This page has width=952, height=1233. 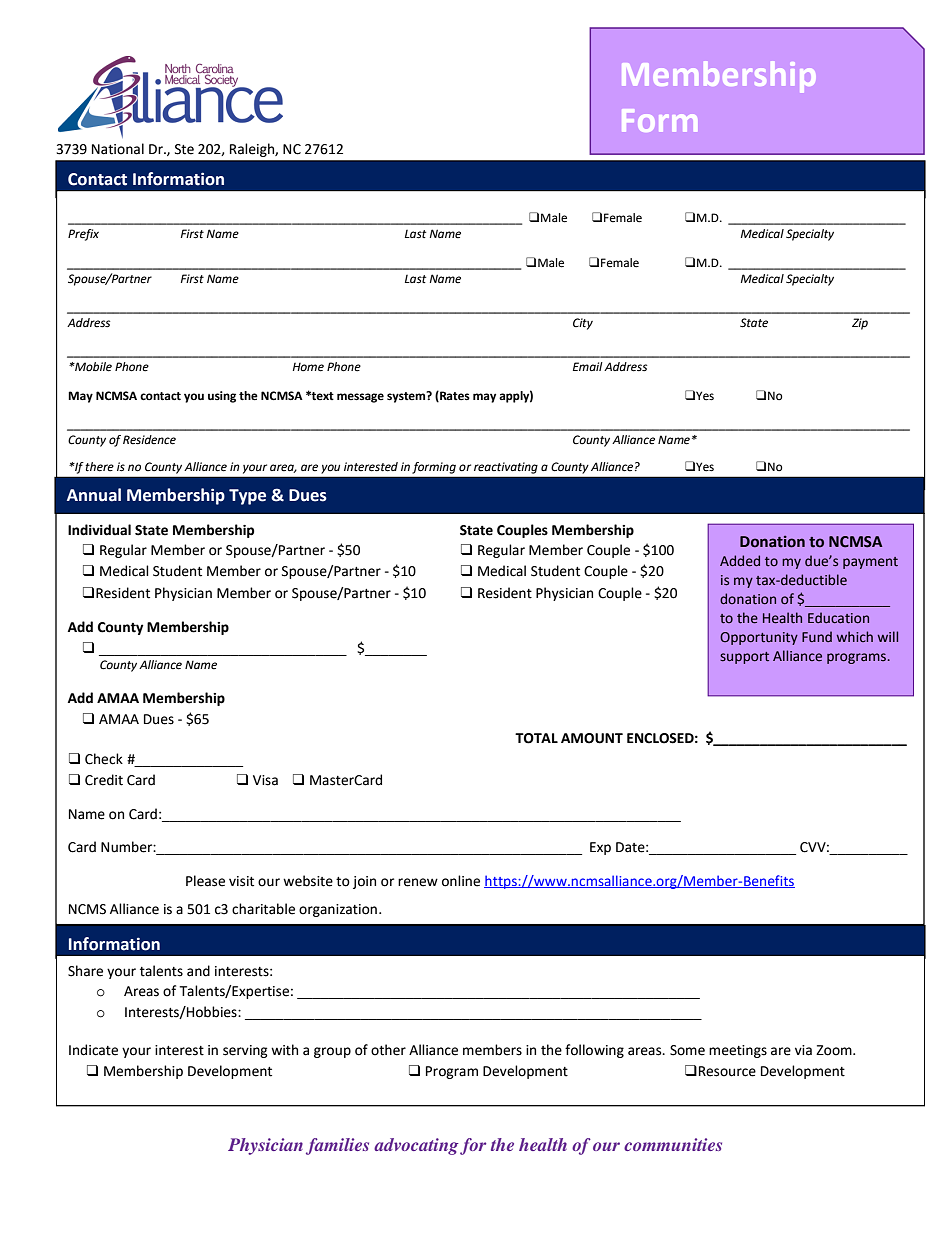 What do you see at coordinates (536, 738) in the page?
I see `TOTAL` at bounding box center [536, 738].
